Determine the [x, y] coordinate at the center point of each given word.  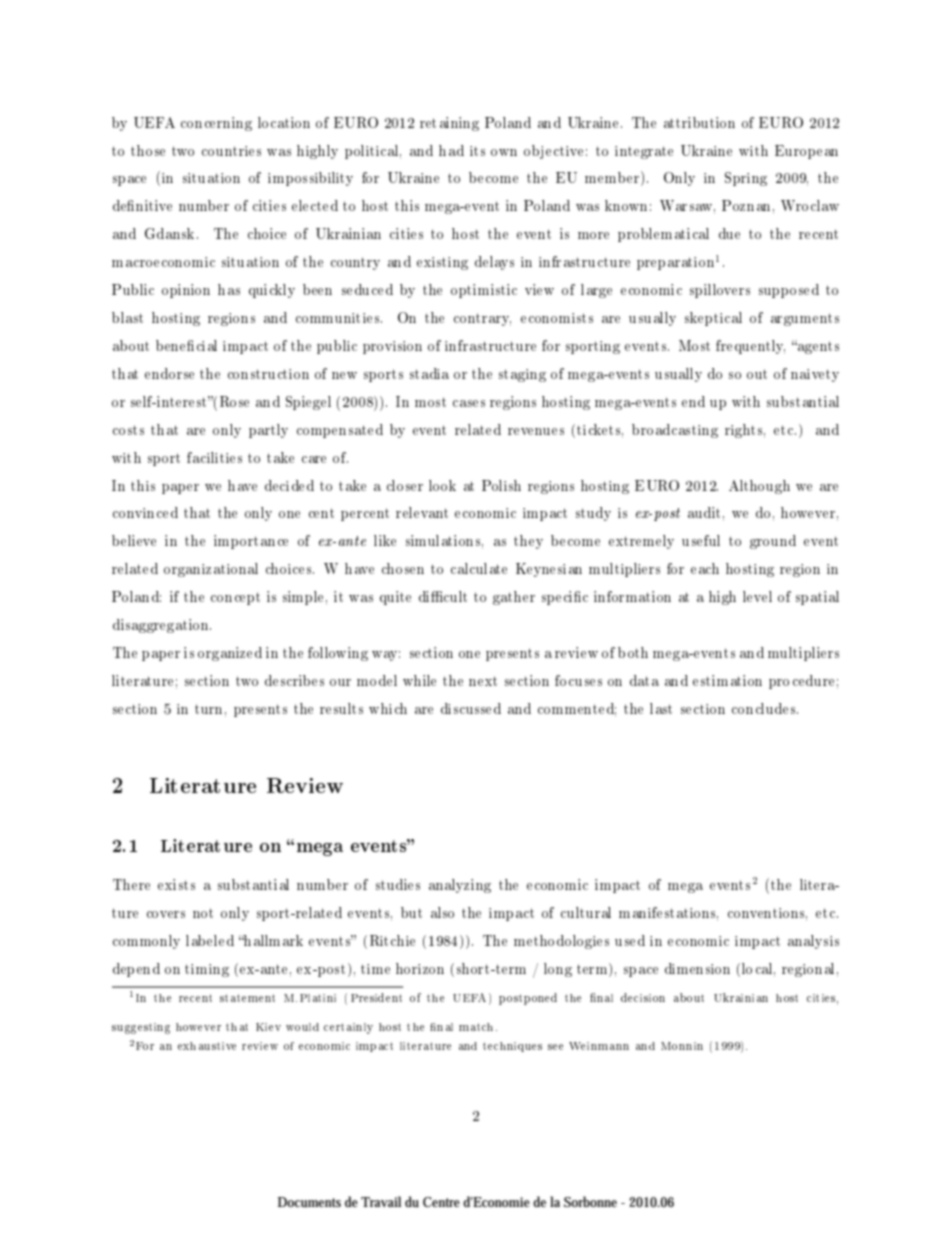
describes [294, 680]
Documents [309, 1202]
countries [231, 151]
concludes [765, 708]
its [477, 151]
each [705, 568]
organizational [211, 570]
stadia [429, 373]
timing [207, 970]
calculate [479, 568]
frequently [750, 347]
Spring [746, 179]
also [442, 912]
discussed [471, 708]
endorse [169, 373]
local [758, 969]
